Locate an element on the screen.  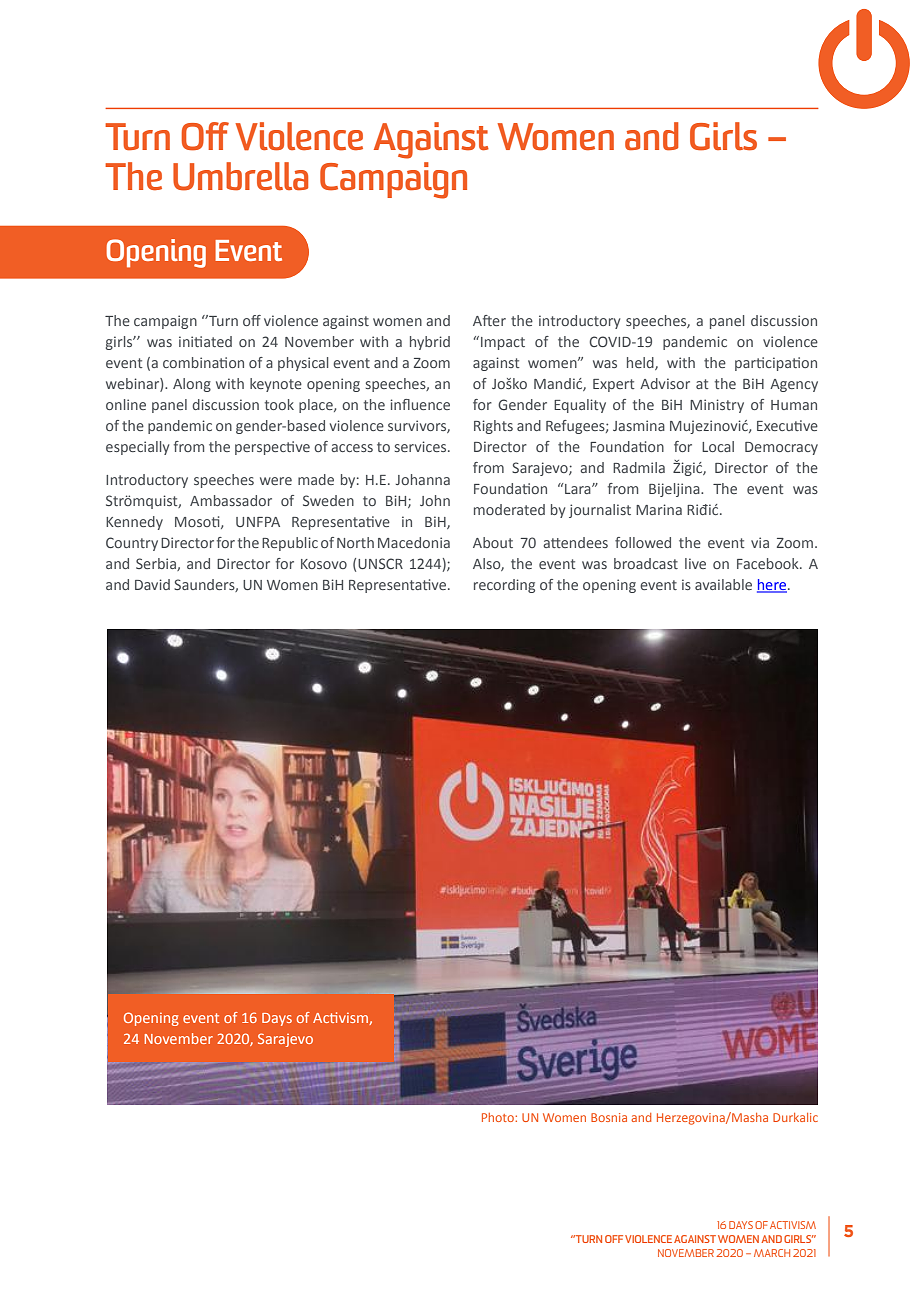
available is located at coordinates (723, 584).
